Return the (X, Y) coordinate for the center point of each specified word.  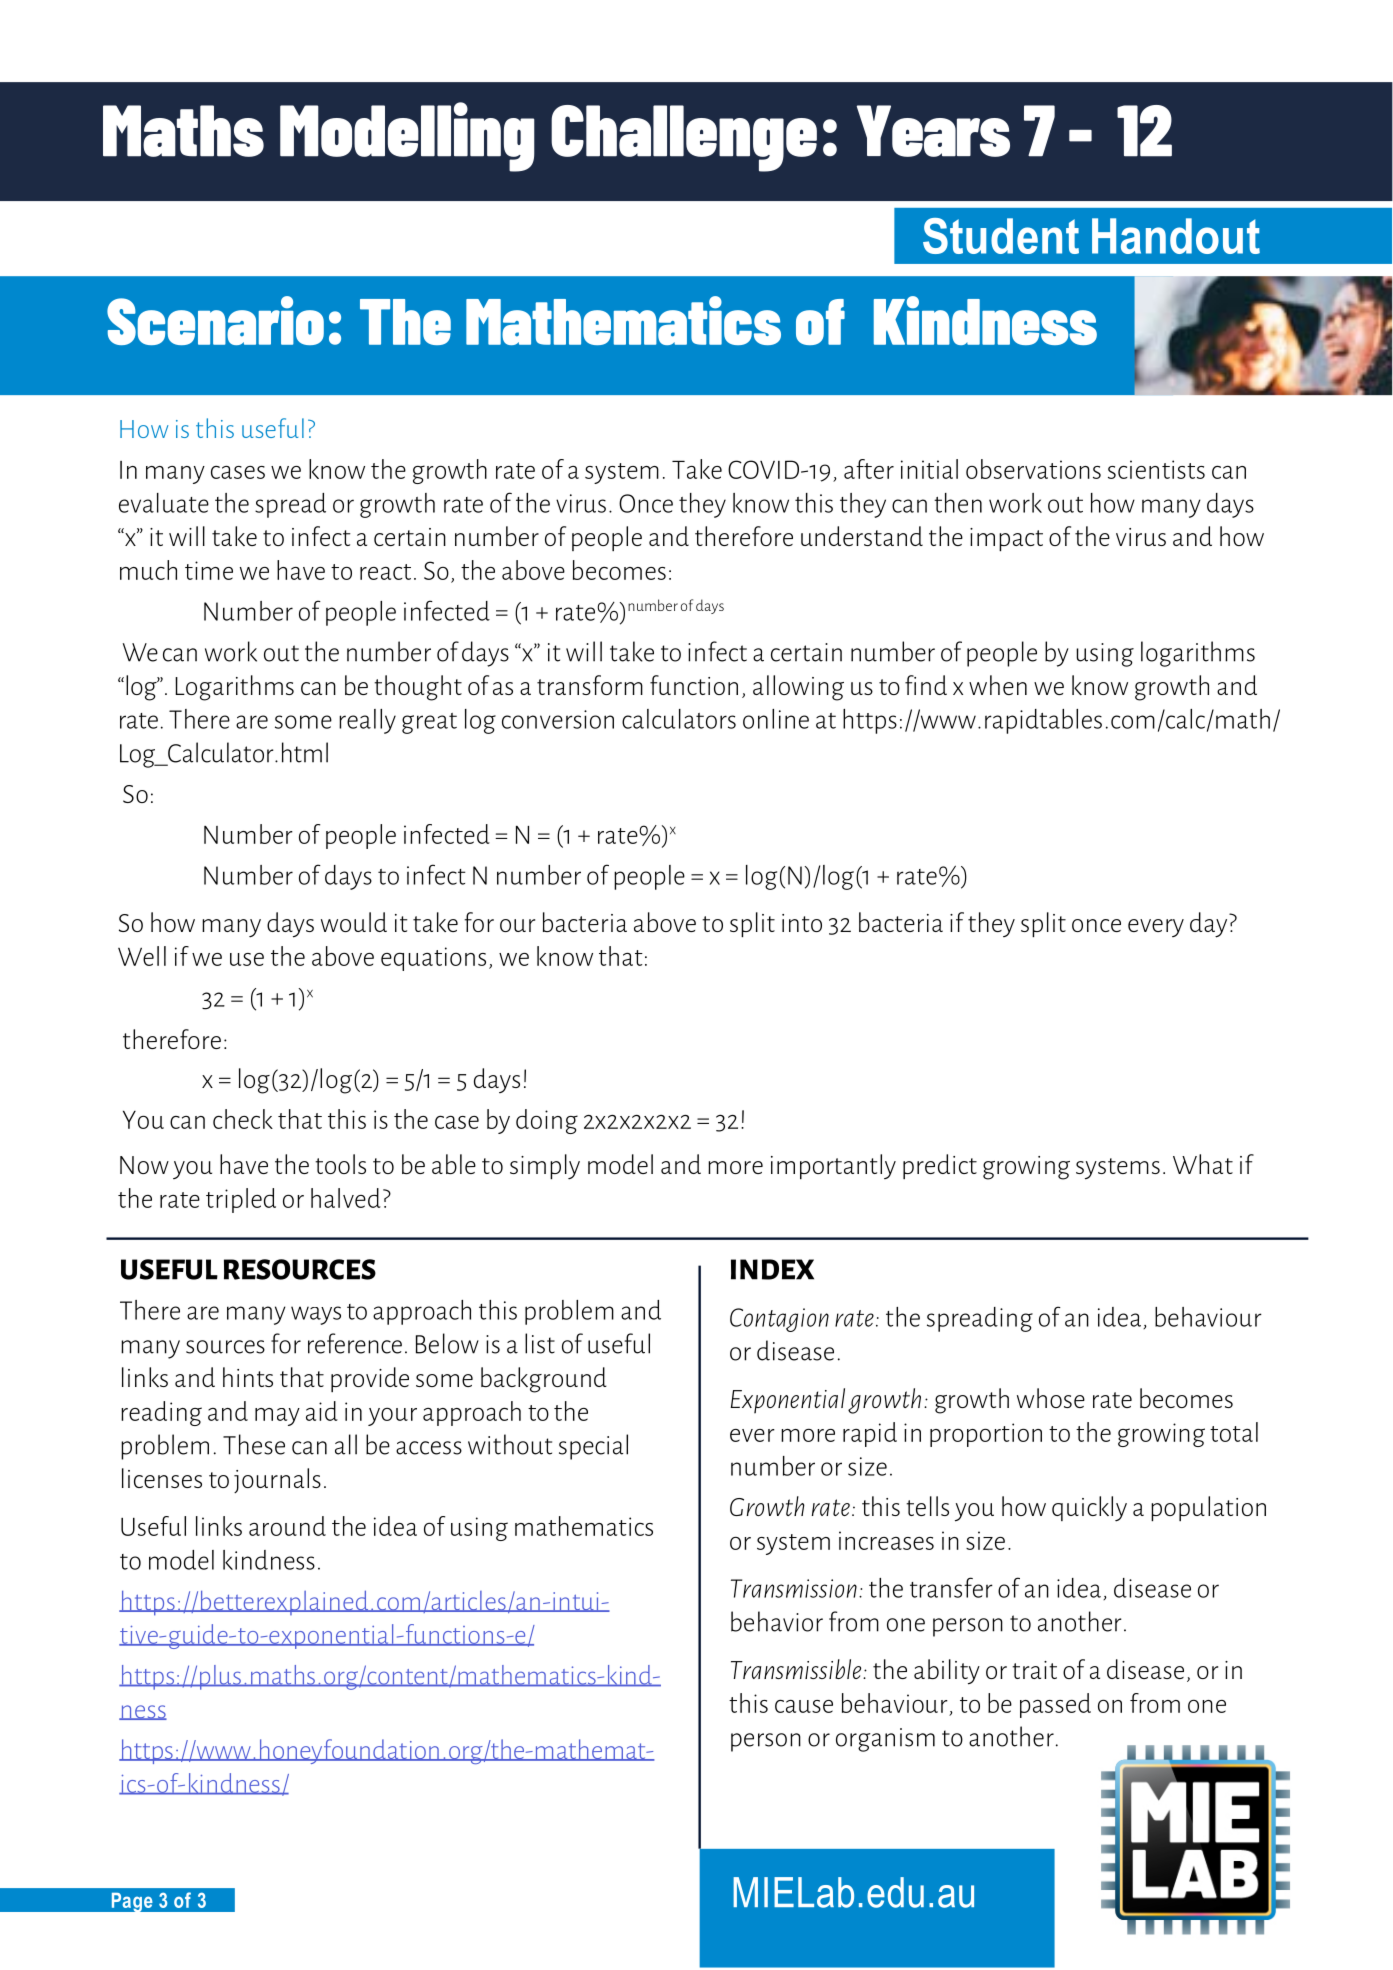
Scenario (215, 320)
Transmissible (797, 1669)
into (802, 923)
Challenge (684, 138)
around (287, 1526)
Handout (1176, 236)
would (354, 922)
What (1203, 1164)
